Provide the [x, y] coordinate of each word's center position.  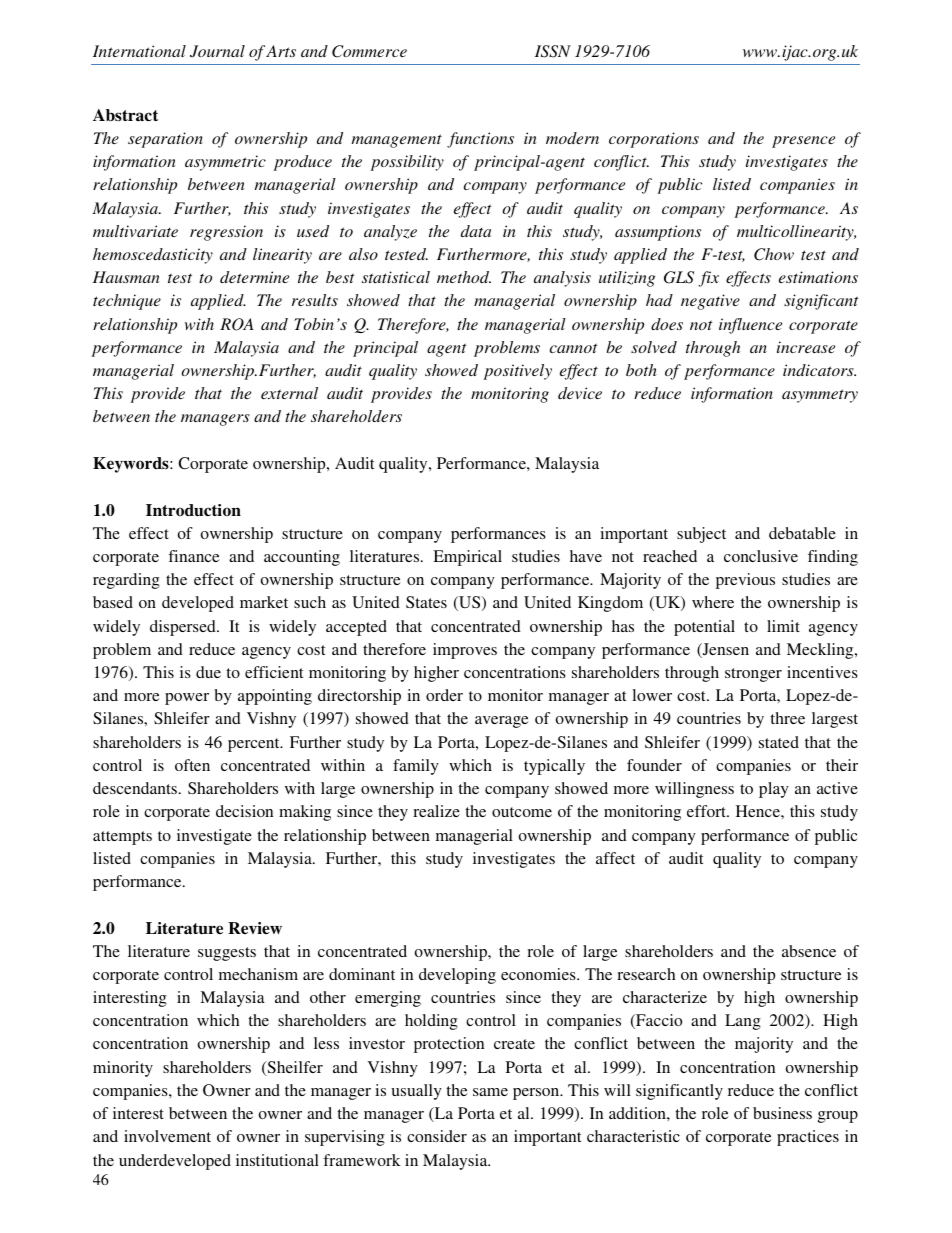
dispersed [184, 628]
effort [707, 811]
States [426, 602]
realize [436, 811]
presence [803, 142]
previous [745, 581]
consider [437, 1136]
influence [750, 326]
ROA [237, 324]
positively [517, 372]
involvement [167, 1136]
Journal [217, 51]
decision [244, 811]
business [782, 1113]
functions [480, 140]
